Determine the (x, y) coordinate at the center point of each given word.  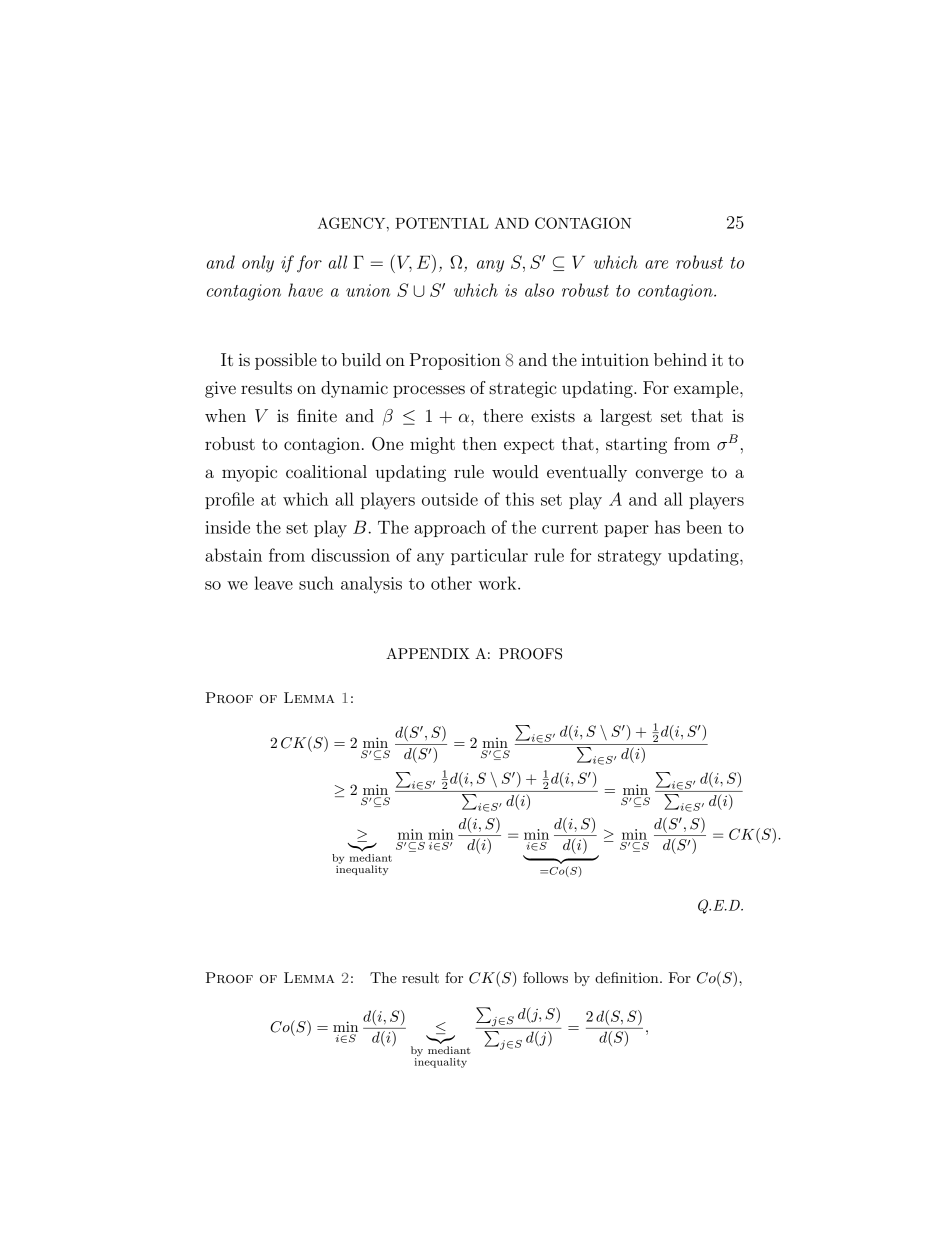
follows (545, 977)
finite (317, 415)
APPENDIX (428, 653)
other (451, 583)
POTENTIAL (442, 223)
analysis (371, 585)
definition (628, 977)
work (499, 583)
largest (626, 417)
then (479, 443)
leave (273, 583)
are (656, 264)
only (258, 264)
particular (489, 556)
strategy (630, 558)
